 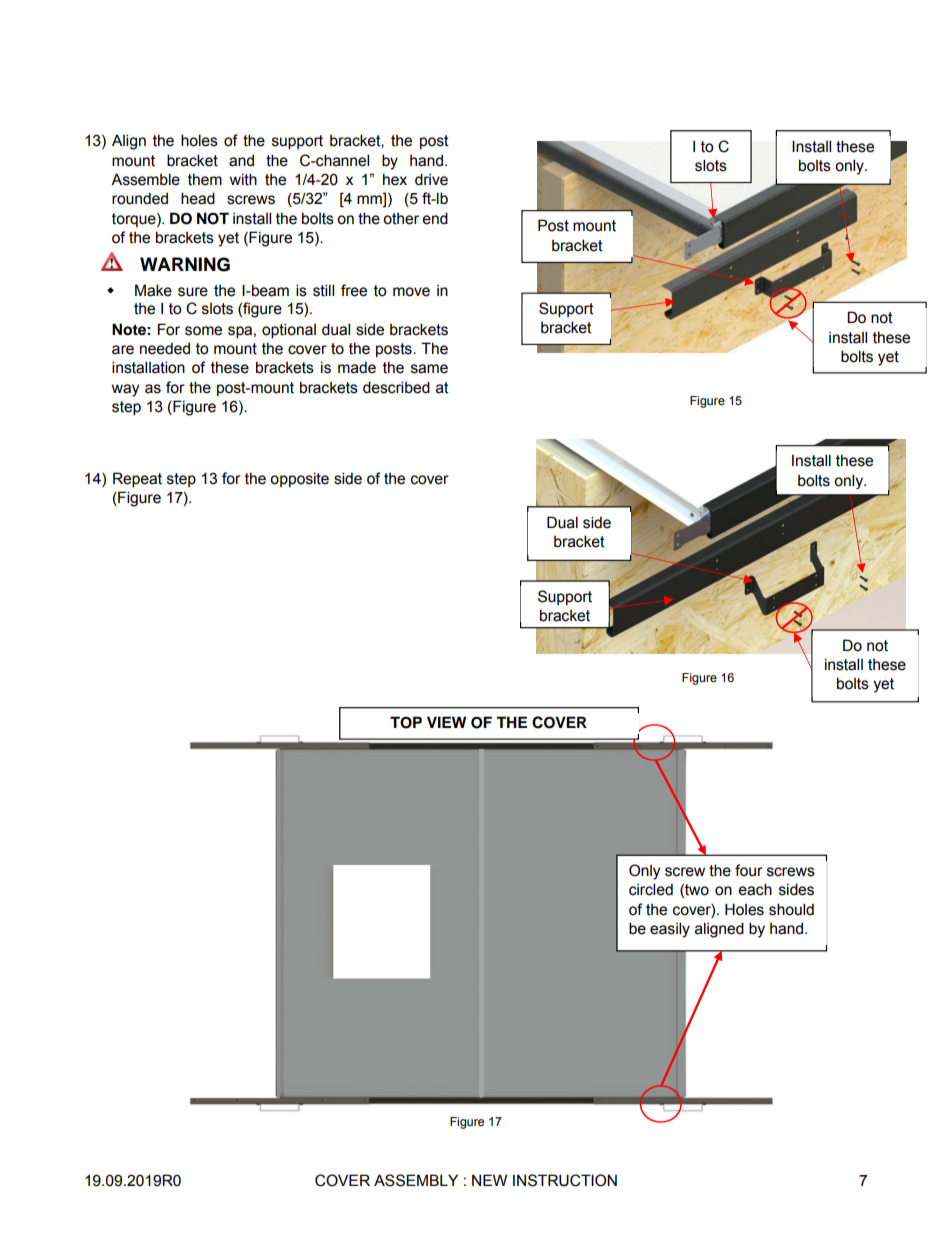 What do you see at coordinates (651, 889) in the screenshot?
I see `circled` at bounding box center [651, 889].
